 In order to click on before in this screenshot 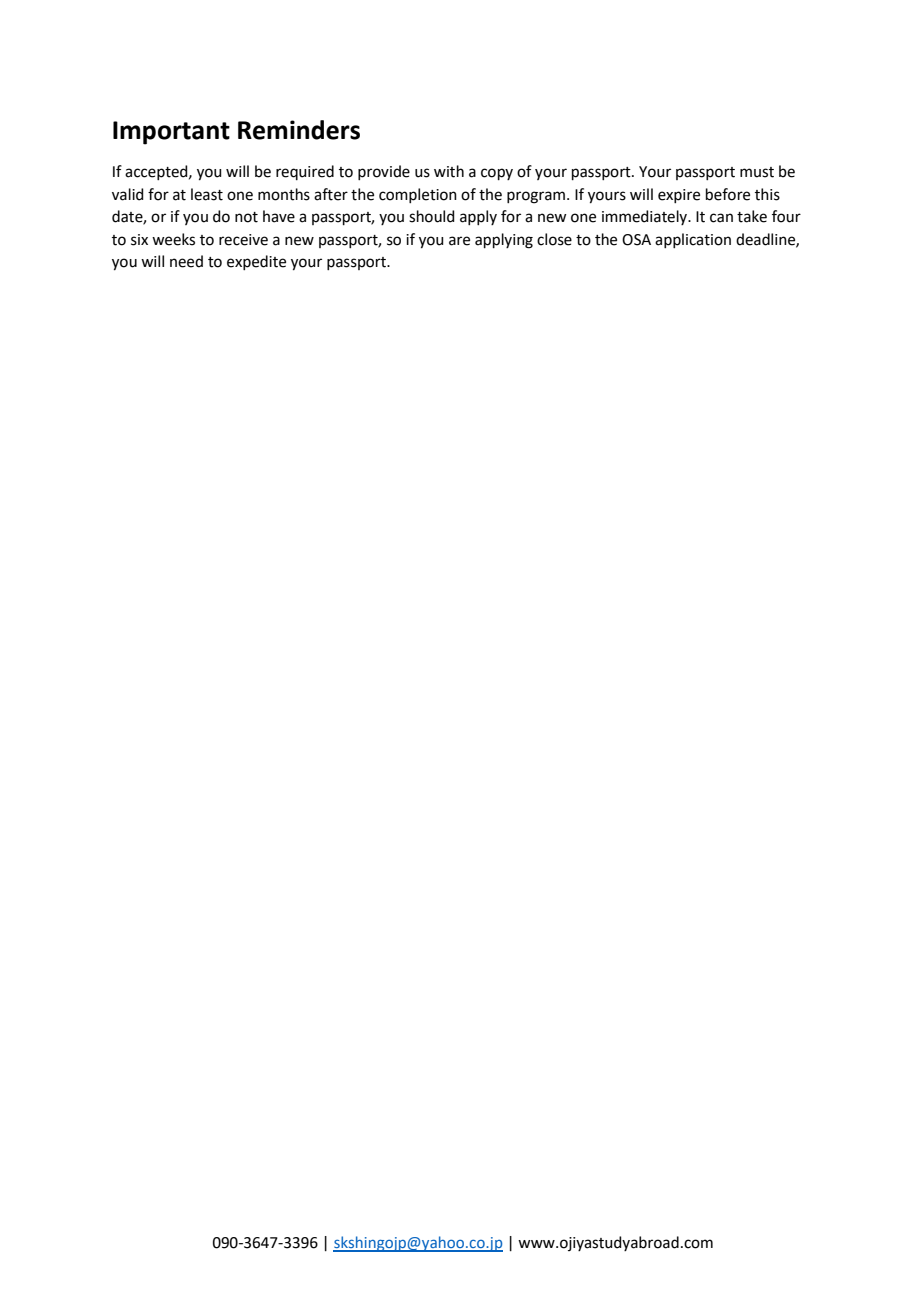, I will do `click(728, 194)`.
